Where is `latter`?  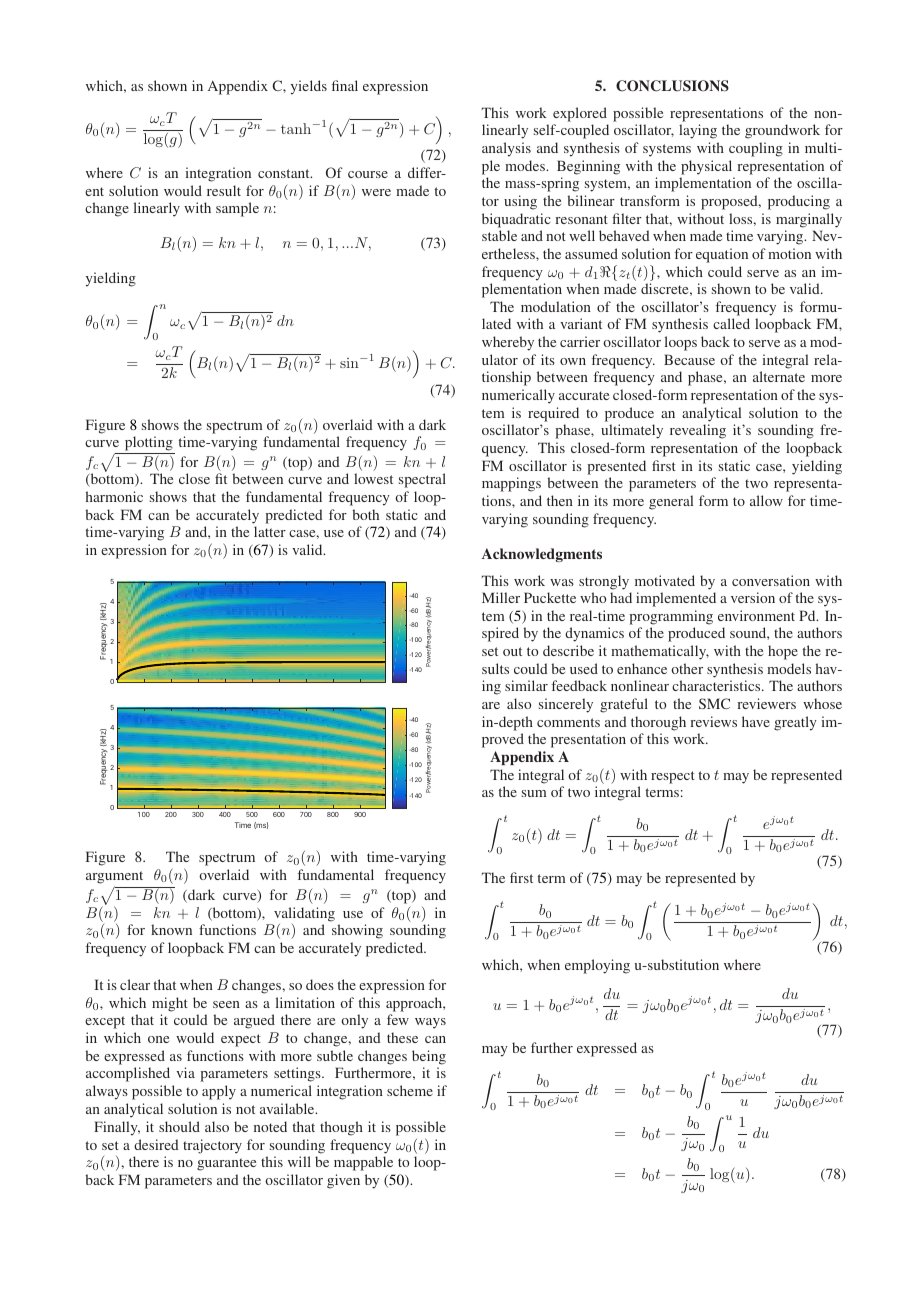 latter is located at coordinates (270, 531).
